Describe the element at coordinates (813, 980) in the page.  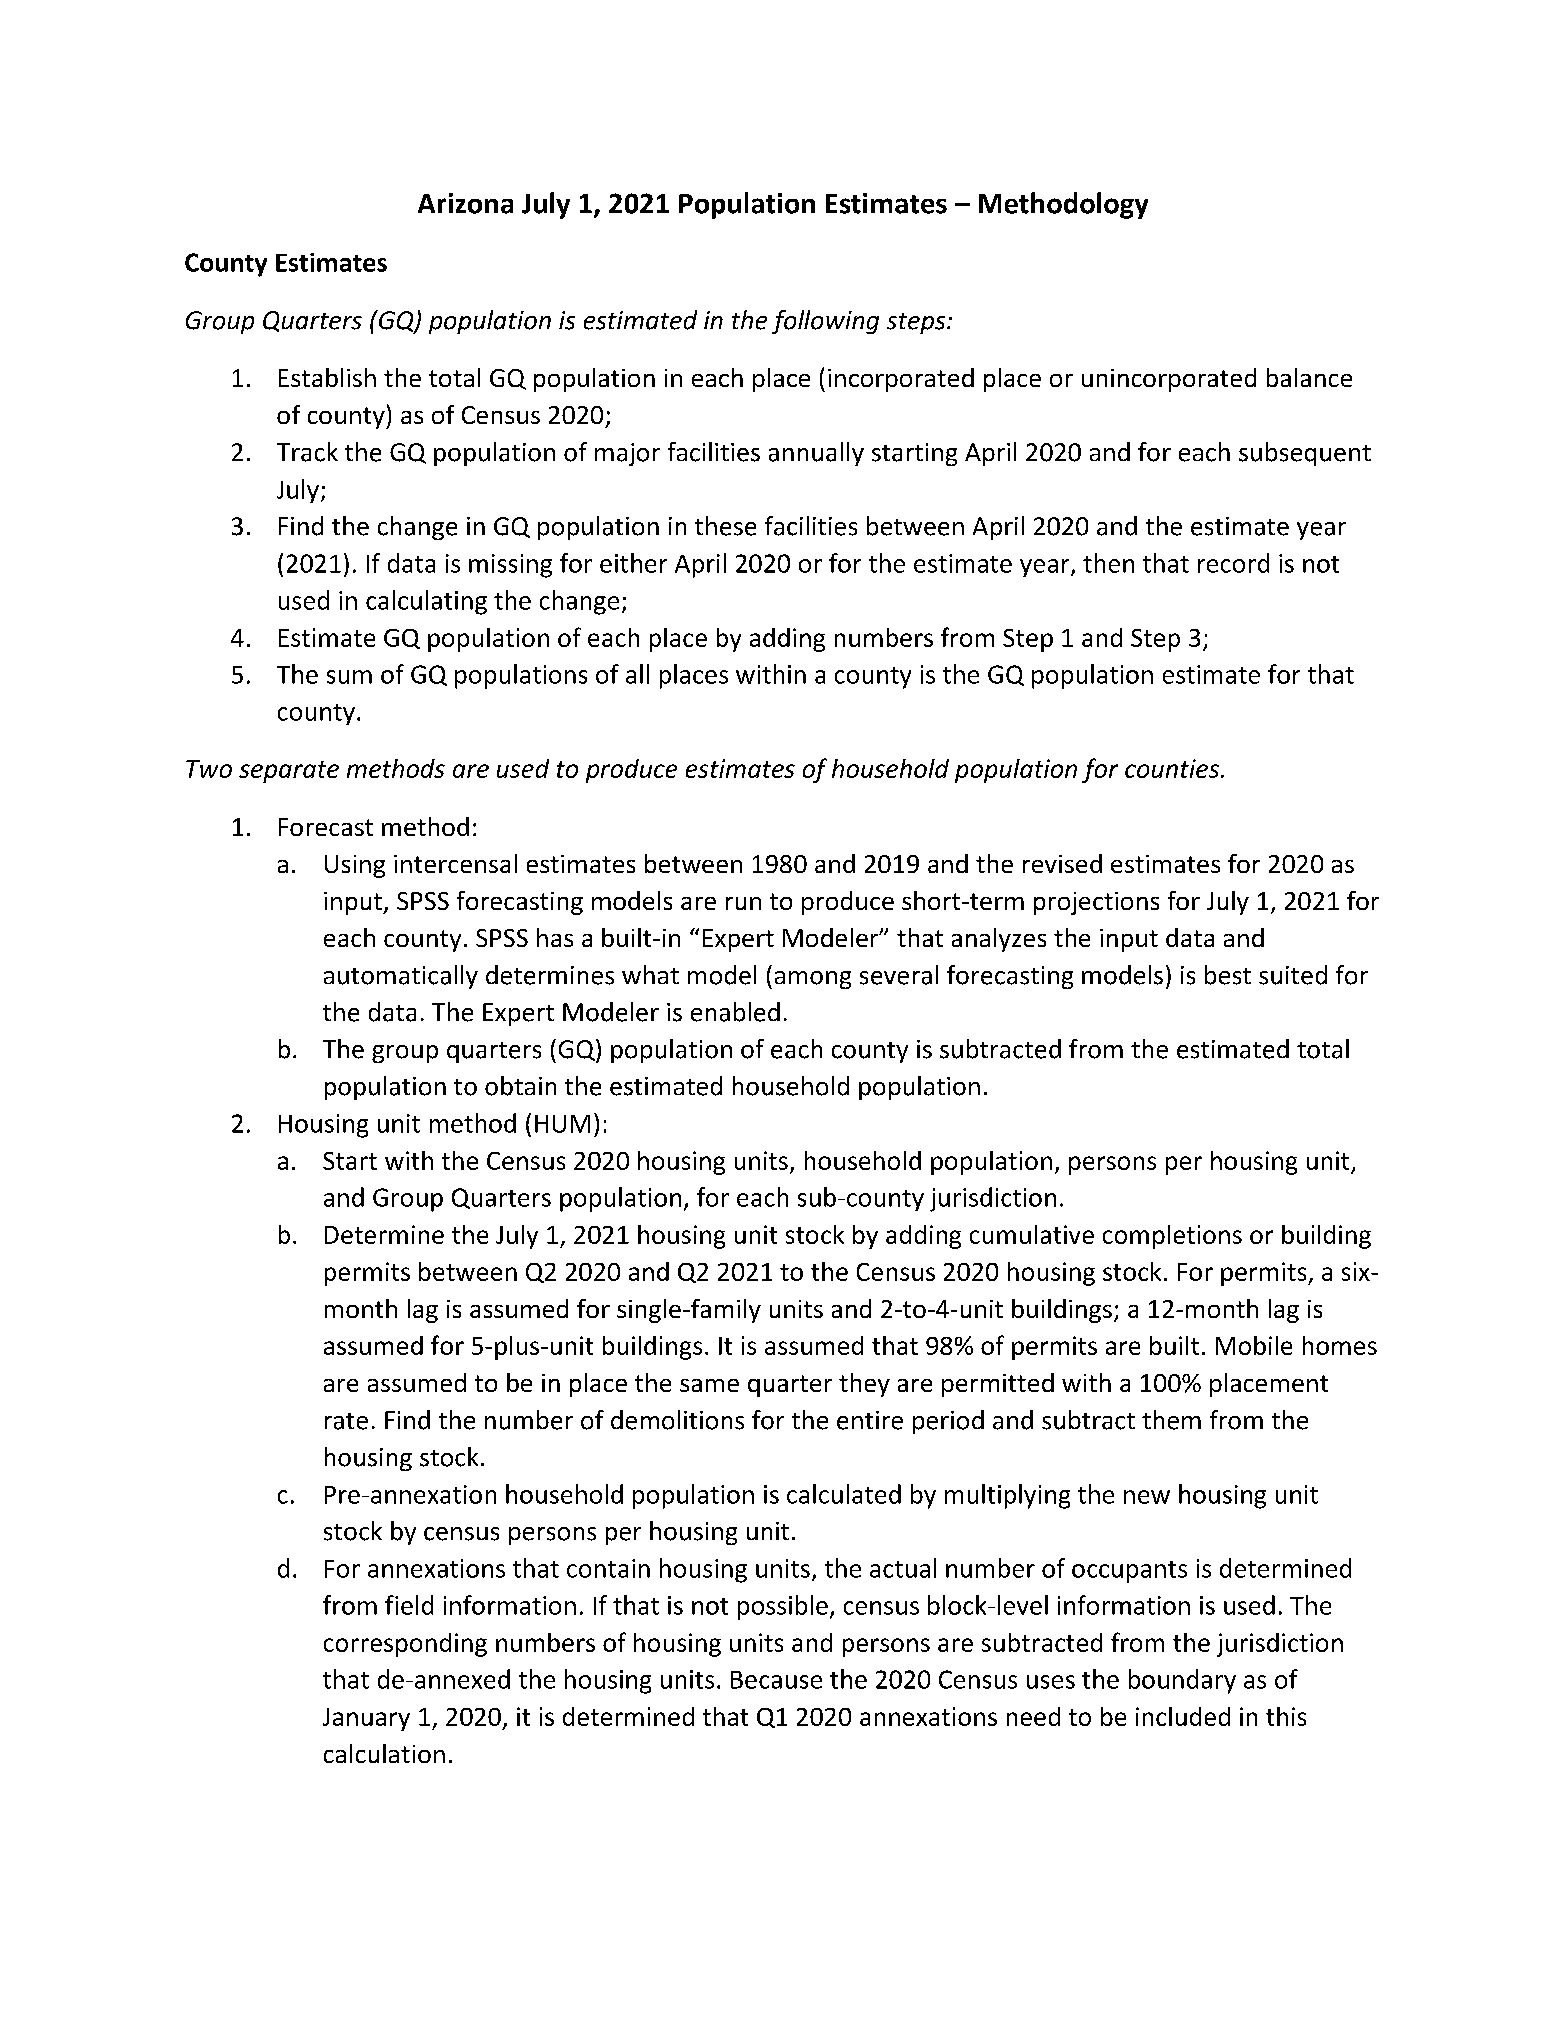
I see `among` at that location.
